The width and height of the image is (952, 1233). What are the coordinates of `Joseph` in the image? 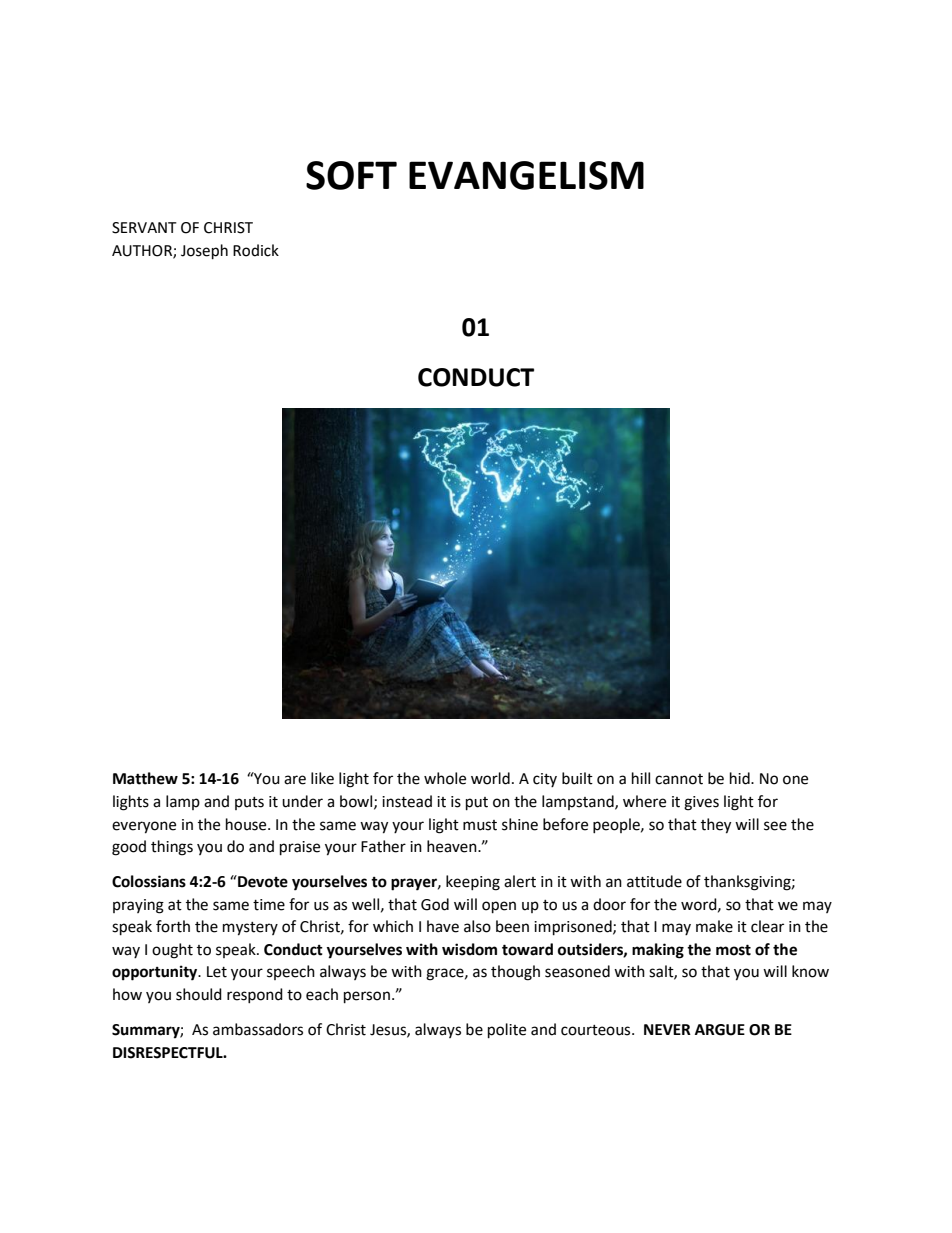 It's located at (204, 252).
